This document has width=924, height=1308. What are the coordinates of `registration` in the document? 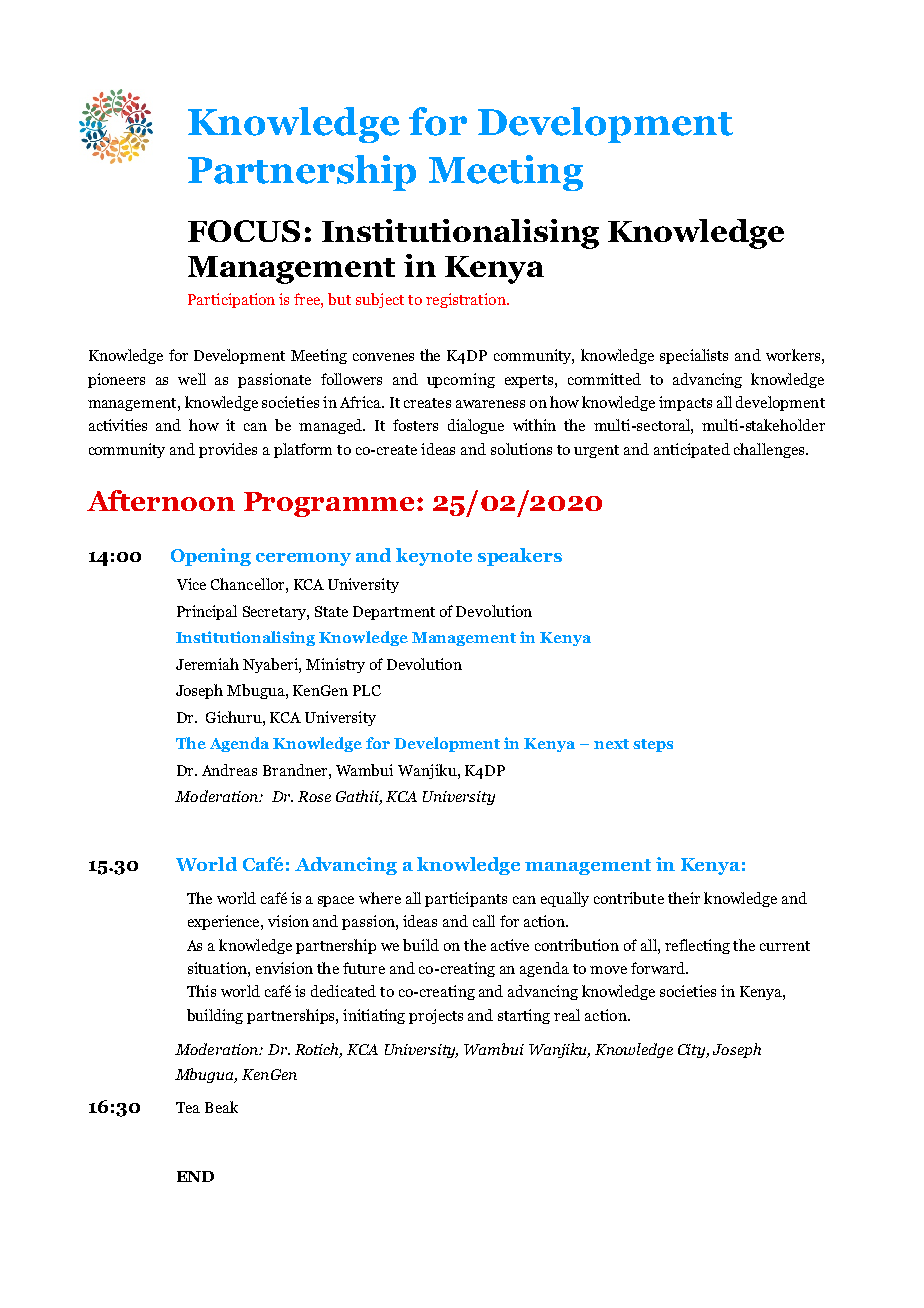 It's located at (467, 300).
